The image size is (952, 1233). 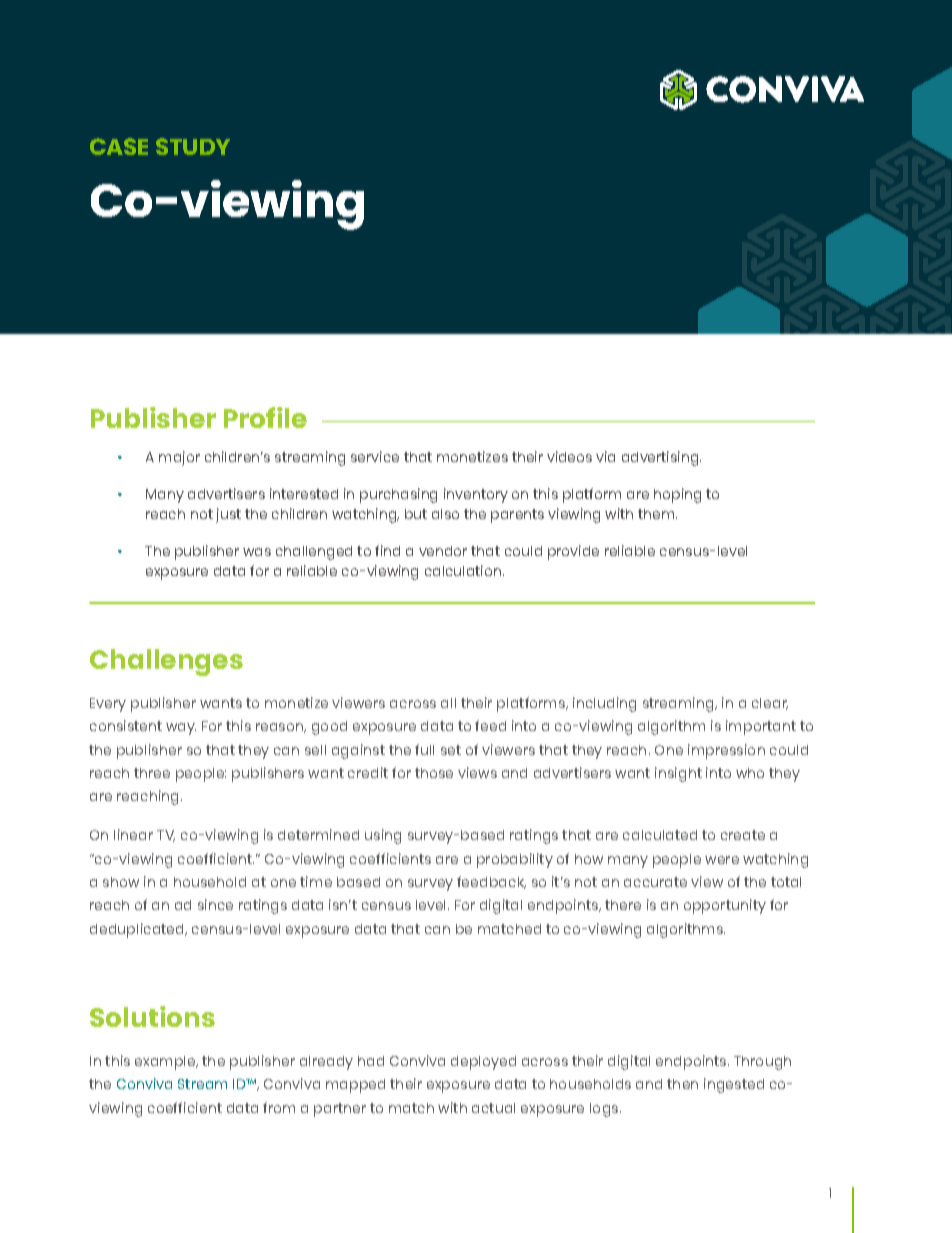 What do you see at coordinates (515, 860) in the screenshot?
I see `probability` at bounding box center [515, 860].
